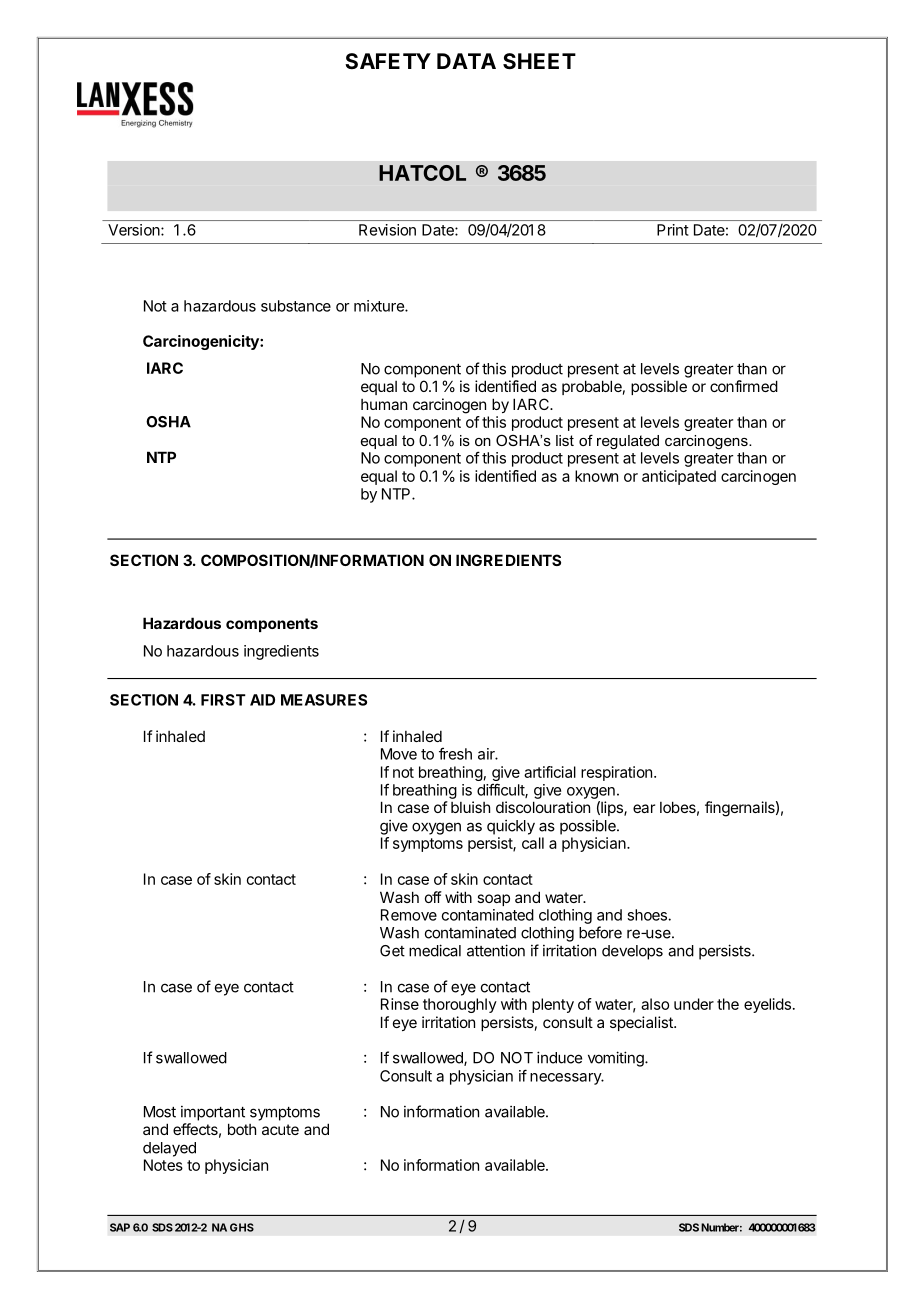 The width and height of the screenshot is (924, 1308). Describe the element at coordinates (213, 1113) in the screenshot. I see `important` at that location.
